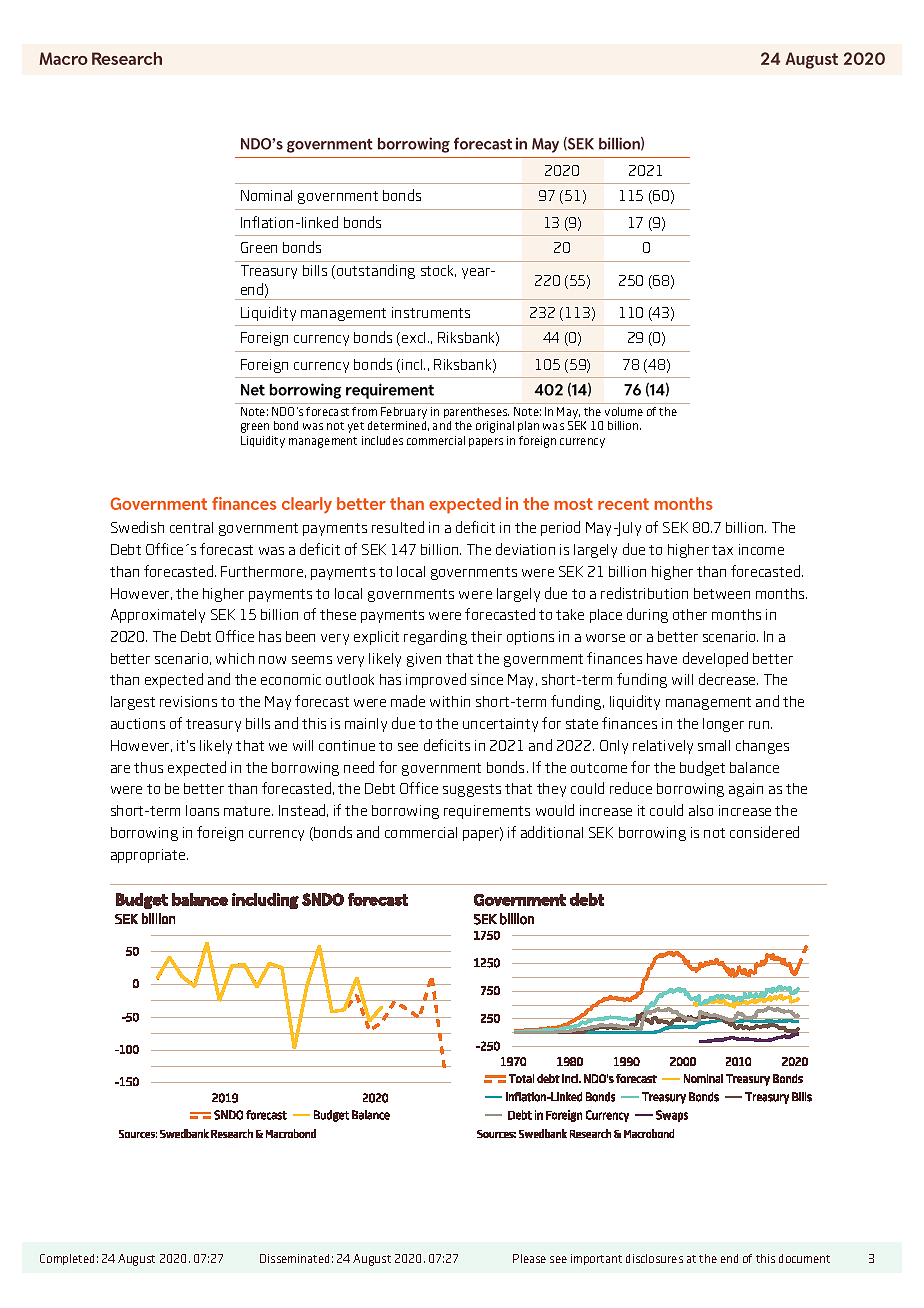 The height and width of the page is (1308, 924). Describe the element at coordinates (529, 1258) in the page. I see `Please` at that location.
